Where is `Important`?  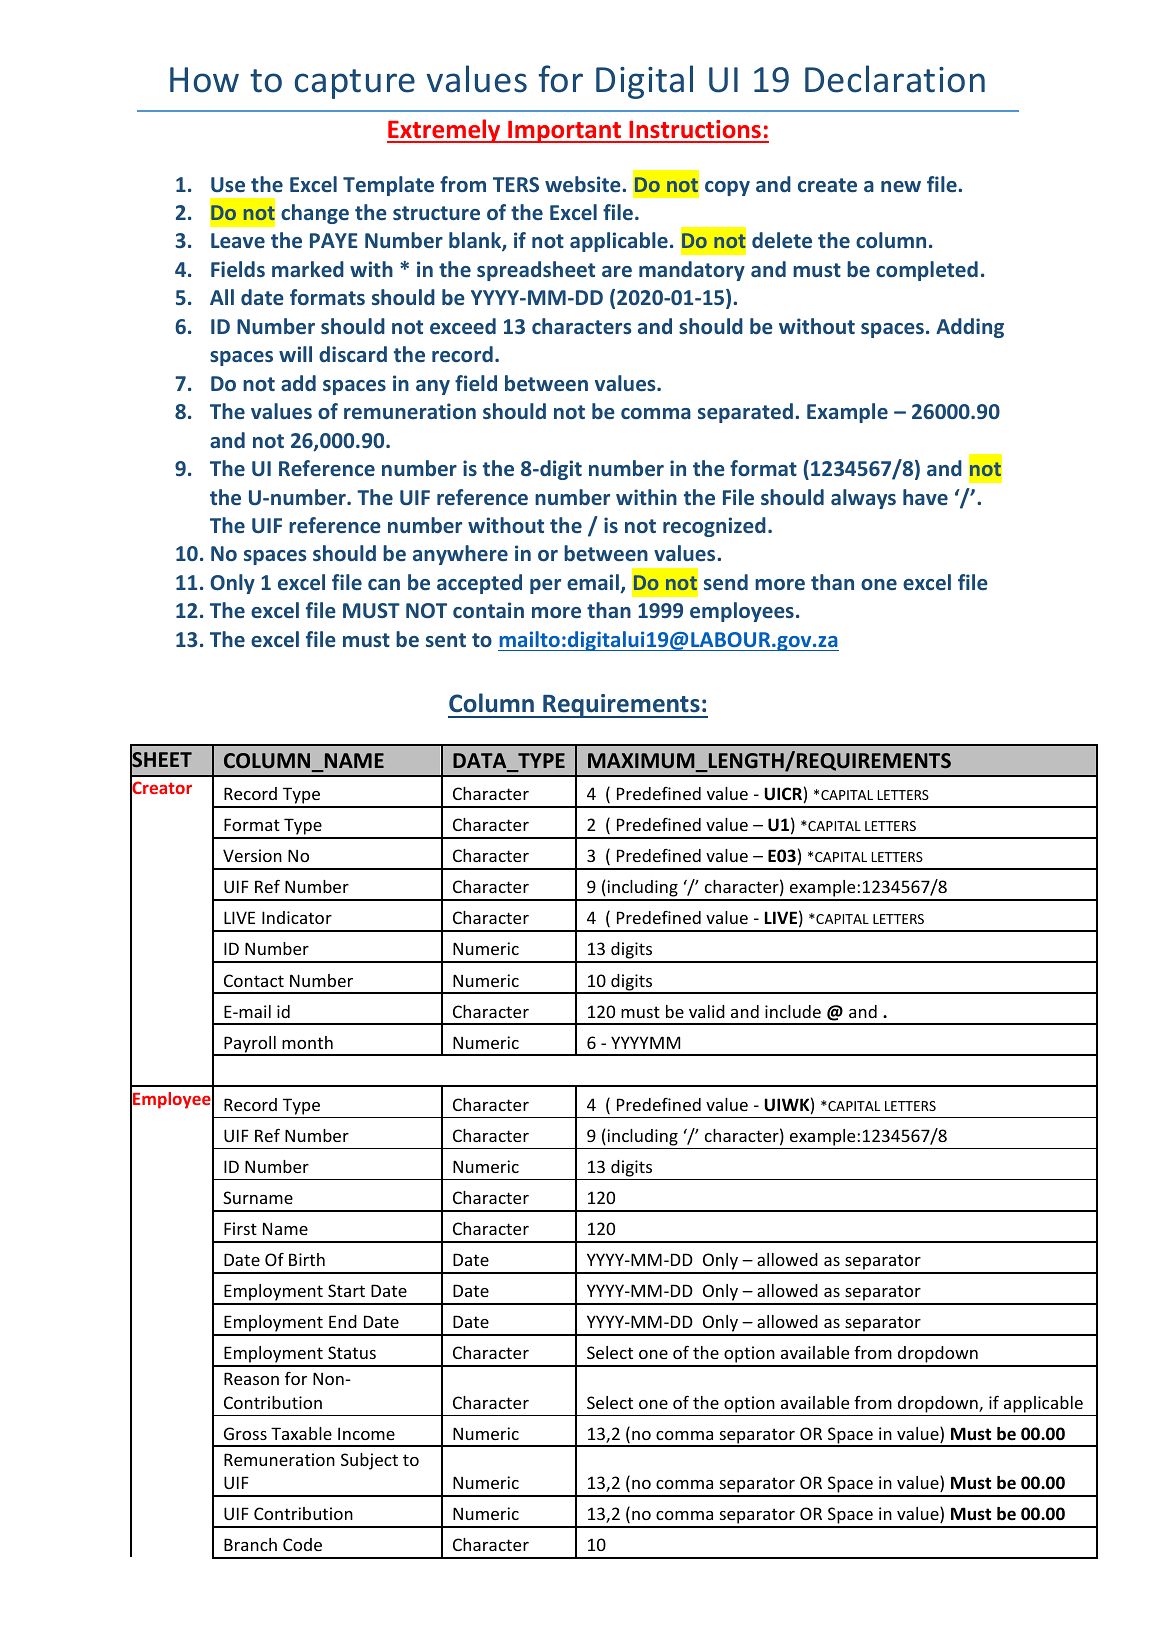 Important is located at coordinates (565, 131).
